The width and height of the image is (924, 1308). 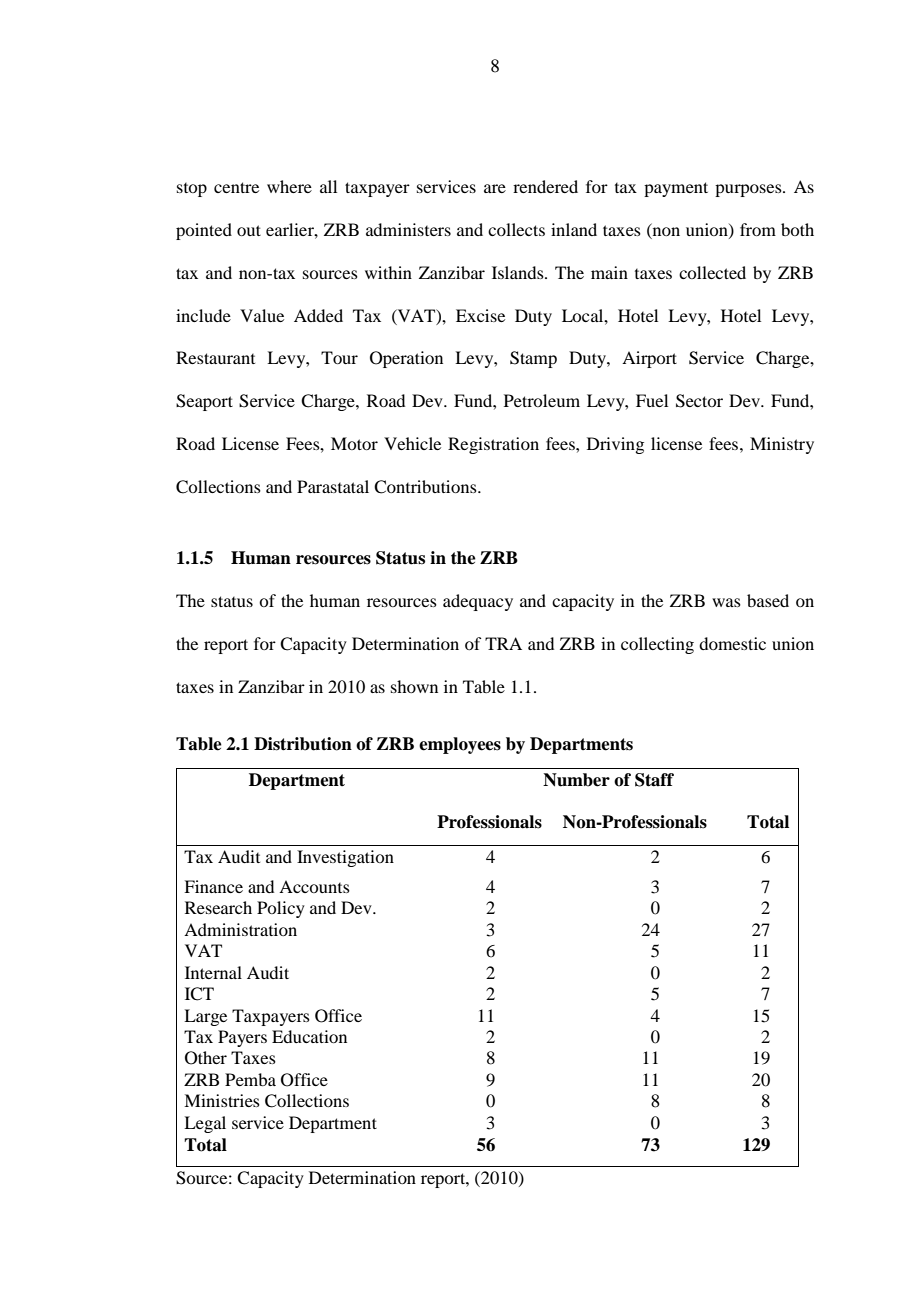 I want to click on from, so click(x=758, y=229).
